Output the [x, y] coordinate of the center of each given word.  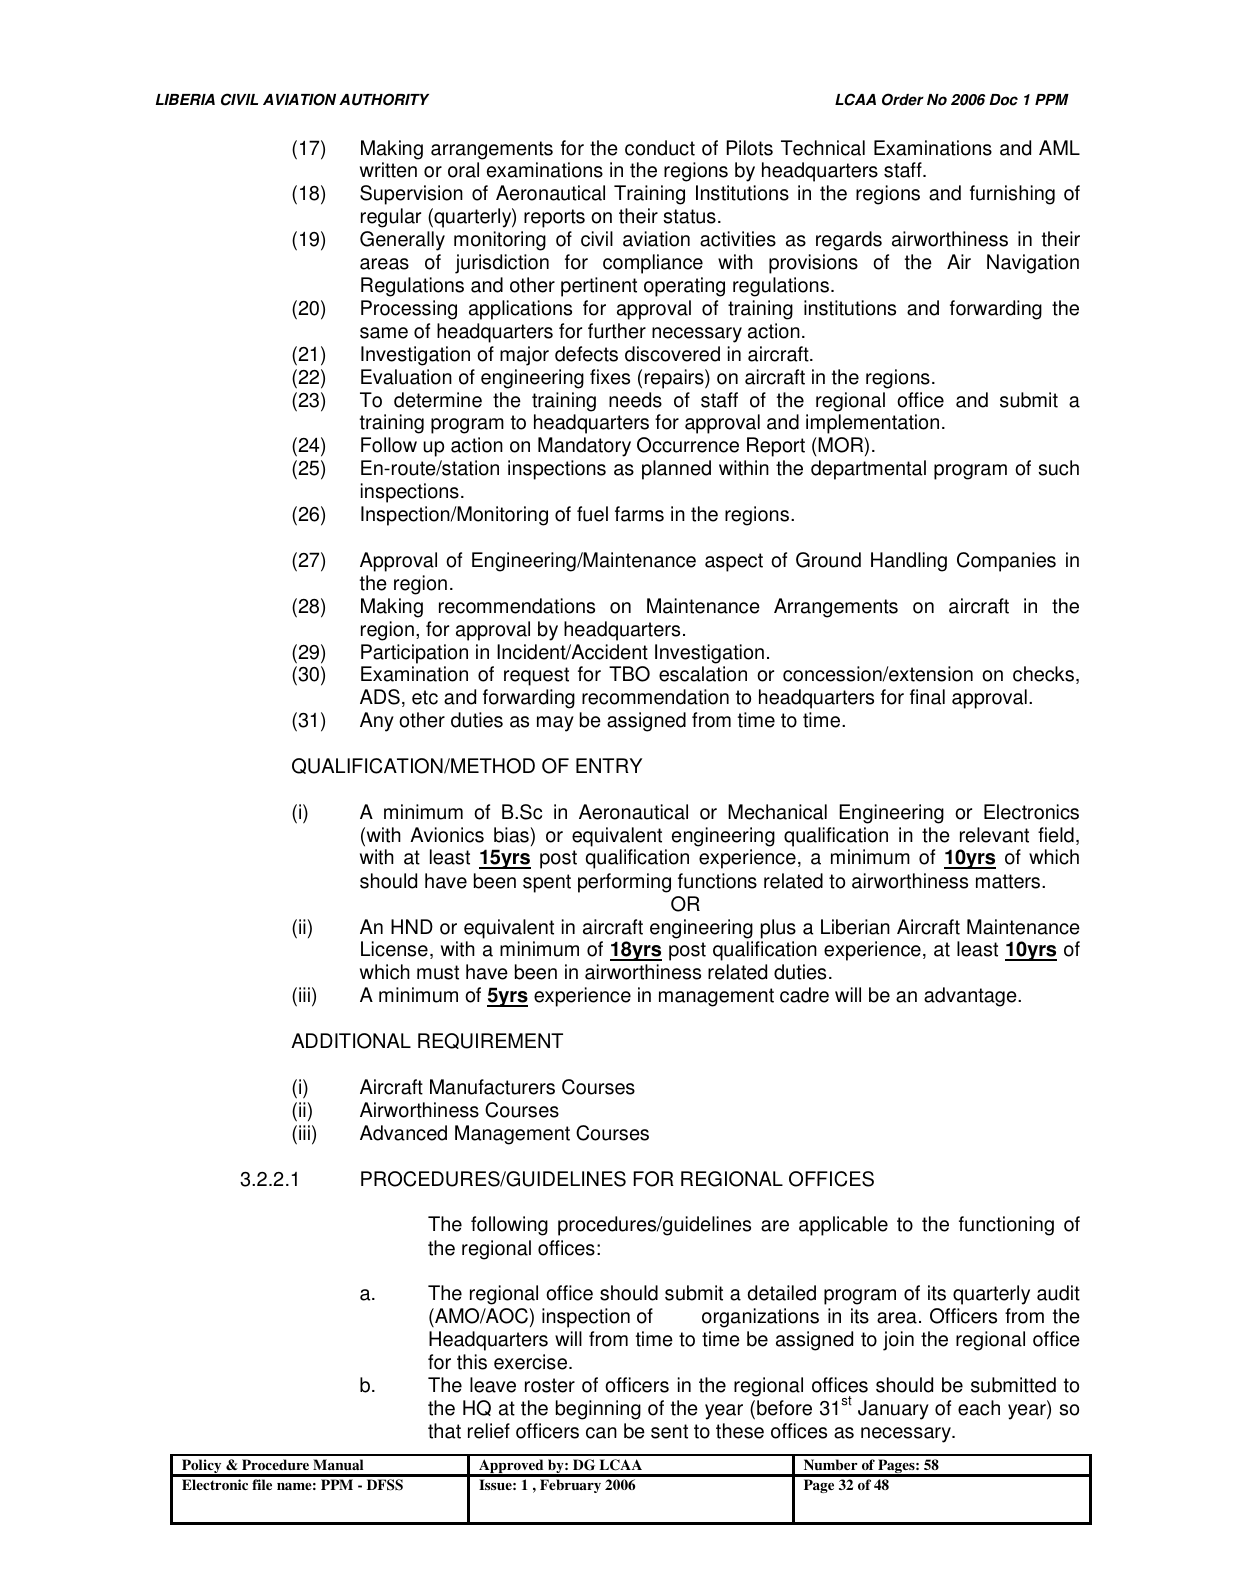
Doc [1003, 100]
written [388, 170]
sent [669, 1431]
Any [377, 722]
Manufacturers [492, 1087]
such [1058, 468]
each [979, 1408]
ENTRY [609, 765]
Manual [338, 1464]
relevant [994, 835]
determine [438, 400]
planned [676, 470]
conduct [660, 148]
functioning [1006, 1226]
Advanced [403, 1133]
